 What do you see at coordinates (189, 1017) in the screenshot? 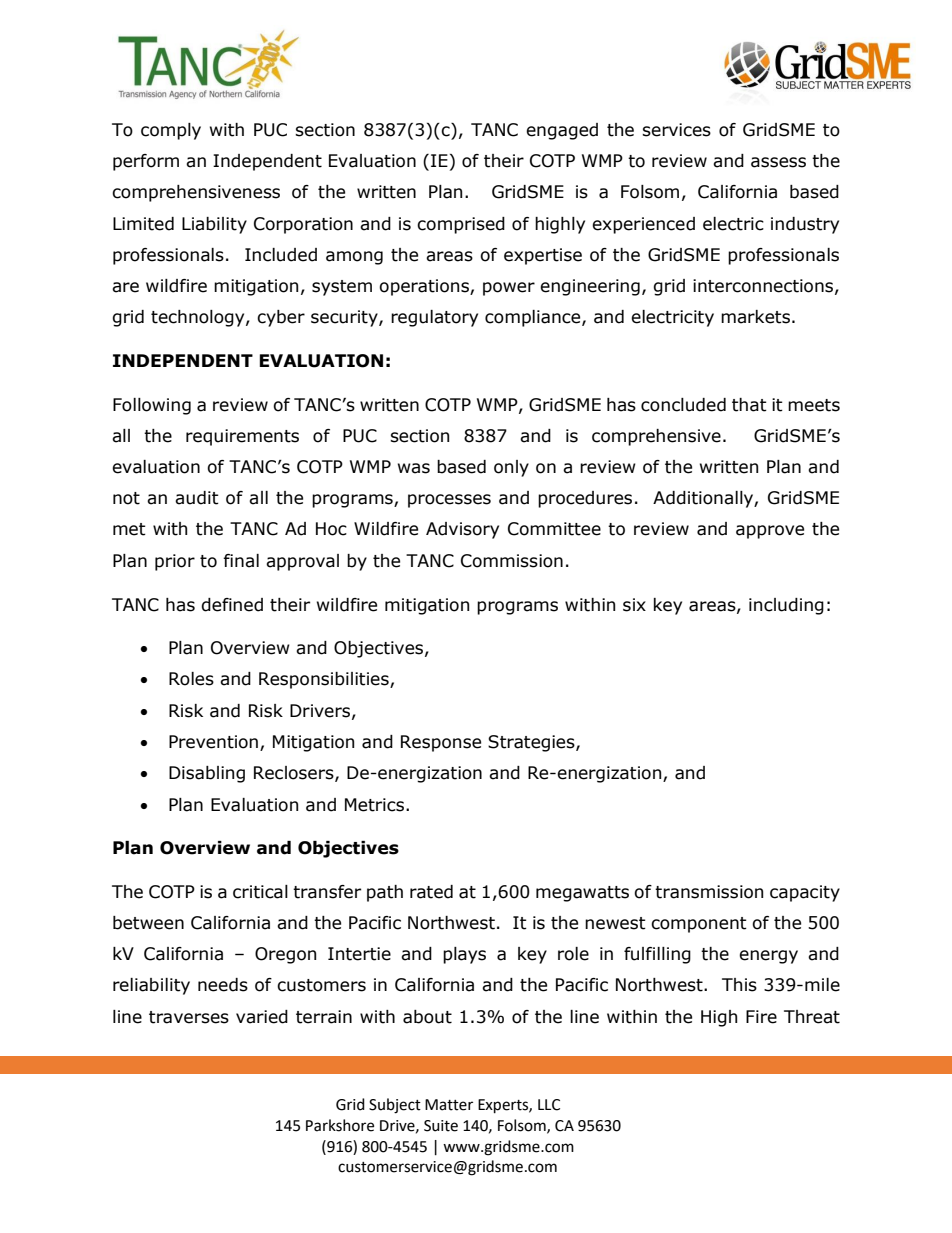
I see `traverses` at bounding box center [189, 1017].
